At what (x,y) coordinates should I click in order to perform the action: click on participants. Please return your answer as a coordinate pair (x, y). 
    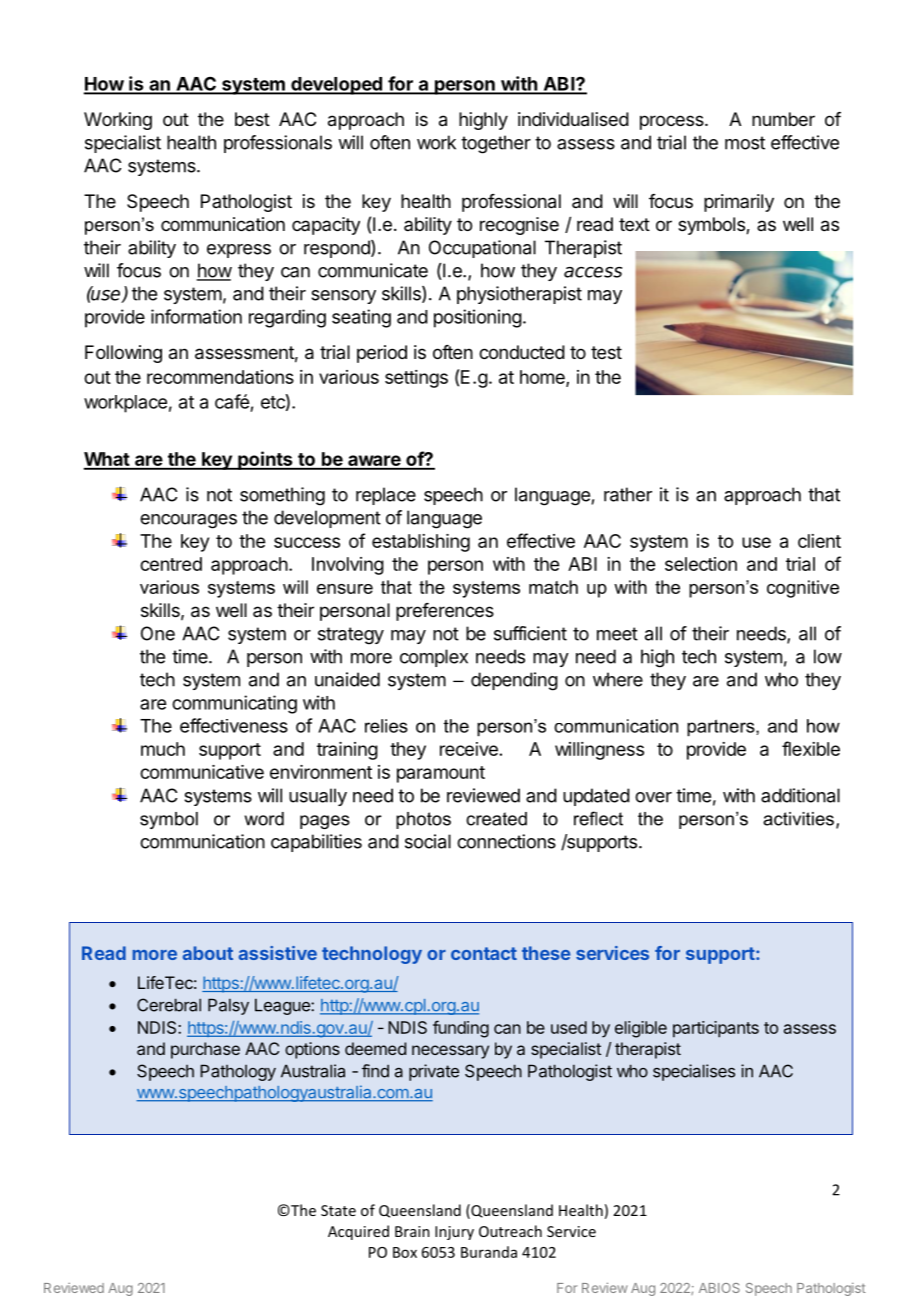
    Looking at the image, I should click on (716, 1029).
